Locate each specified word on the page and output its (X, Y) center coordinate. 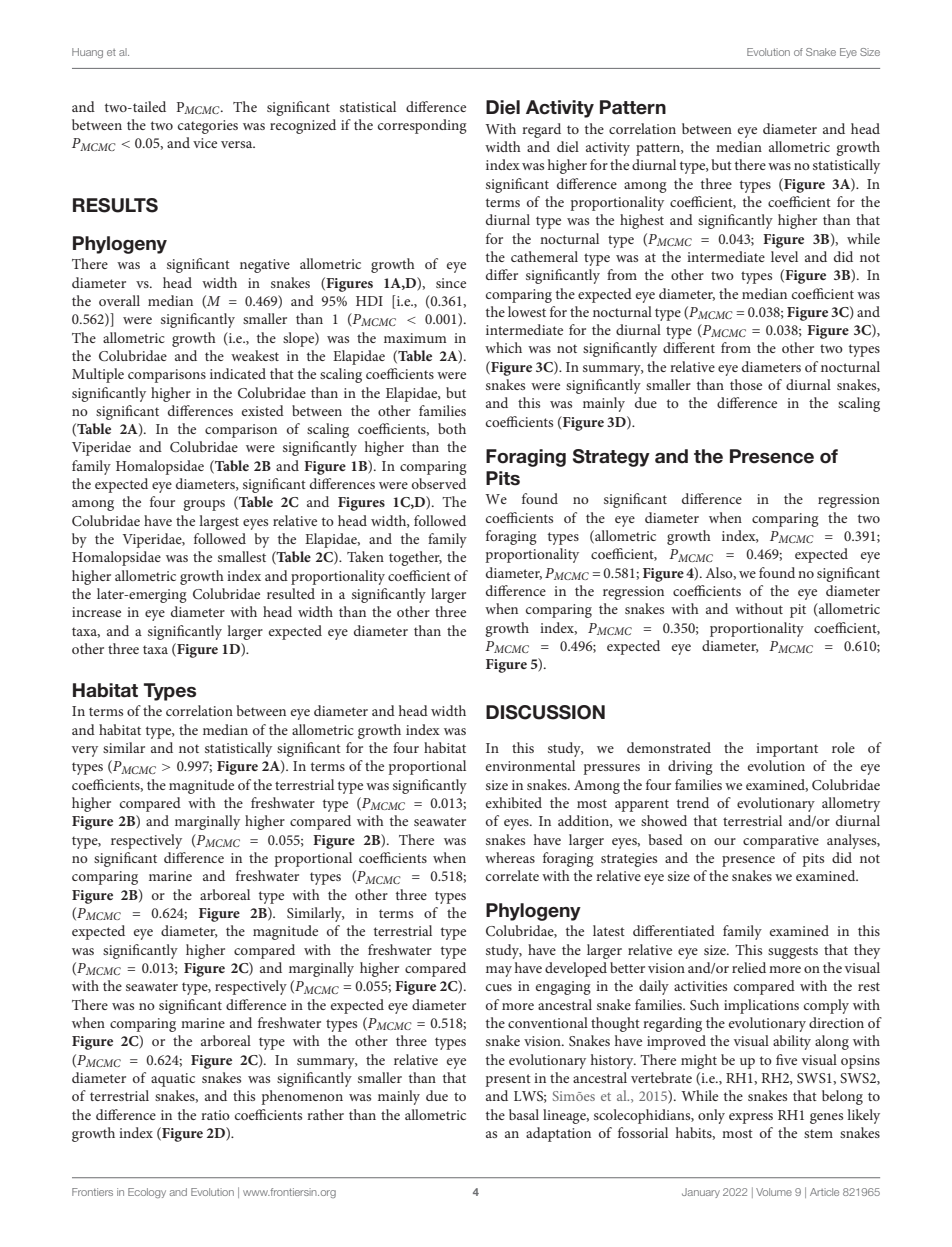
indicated (238, 373)
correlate (512, 875)
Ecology (147, 1193)
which (503, 347)
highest (642, 221)
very (85, 751)
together (415, 558)
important (787, 750)
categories (208, 127)
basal (524, 1114)
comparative (781, 842)
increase (96, 612)
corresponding (422, 126)
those (746, 384)
